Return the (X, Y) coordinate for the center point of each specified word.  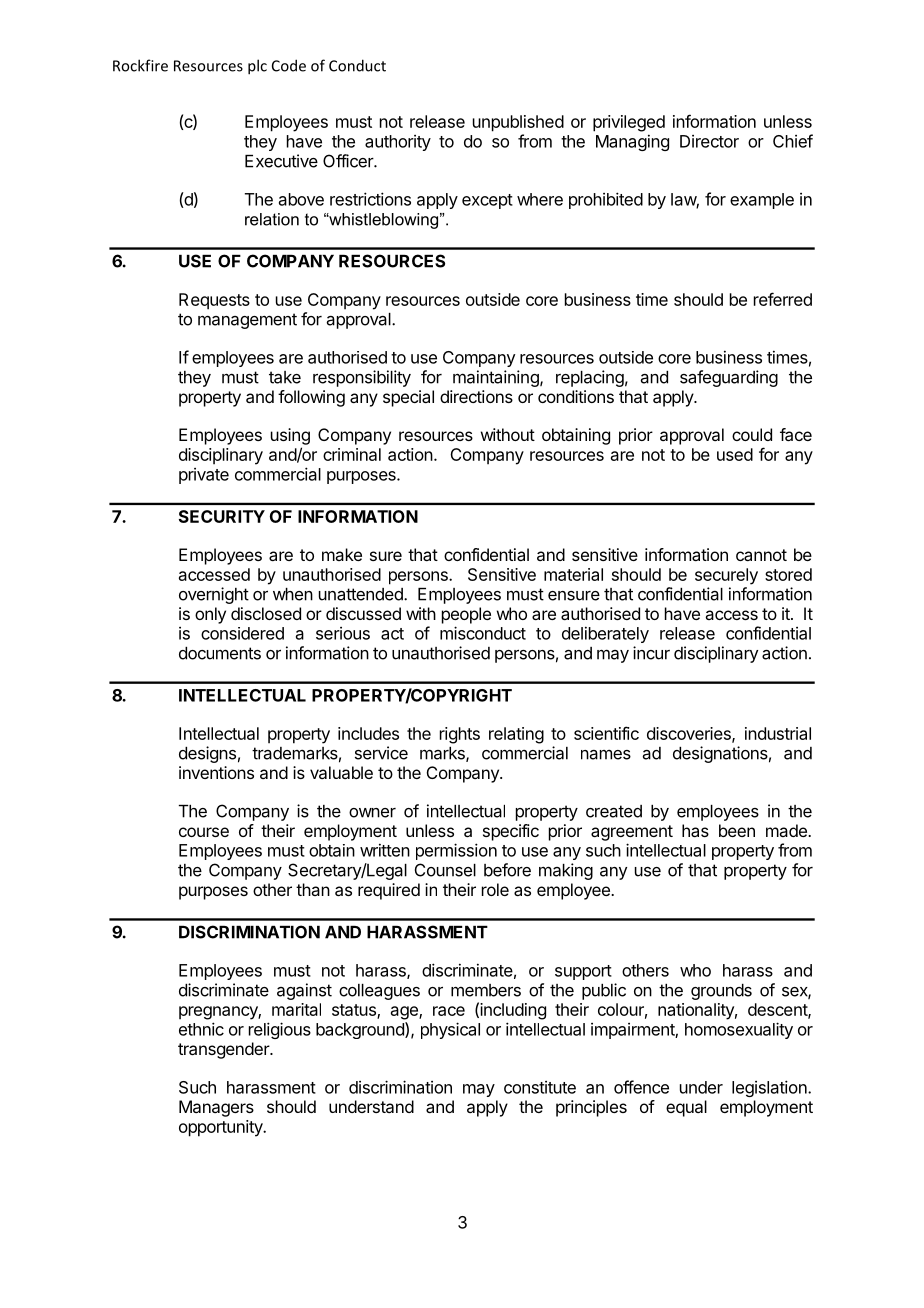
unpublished (518, 123)
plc (257, 67)
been (737, 830)
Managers (216, 1108)
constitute (540, 1087)
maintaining (497, 378)
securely (726, 576)
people (466, 615)
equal (686, 1108)
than (313, 889)
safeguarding (729, 378)
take (285, 377)
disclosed (266, 613)
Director (709, 141)
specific (511, 832)
